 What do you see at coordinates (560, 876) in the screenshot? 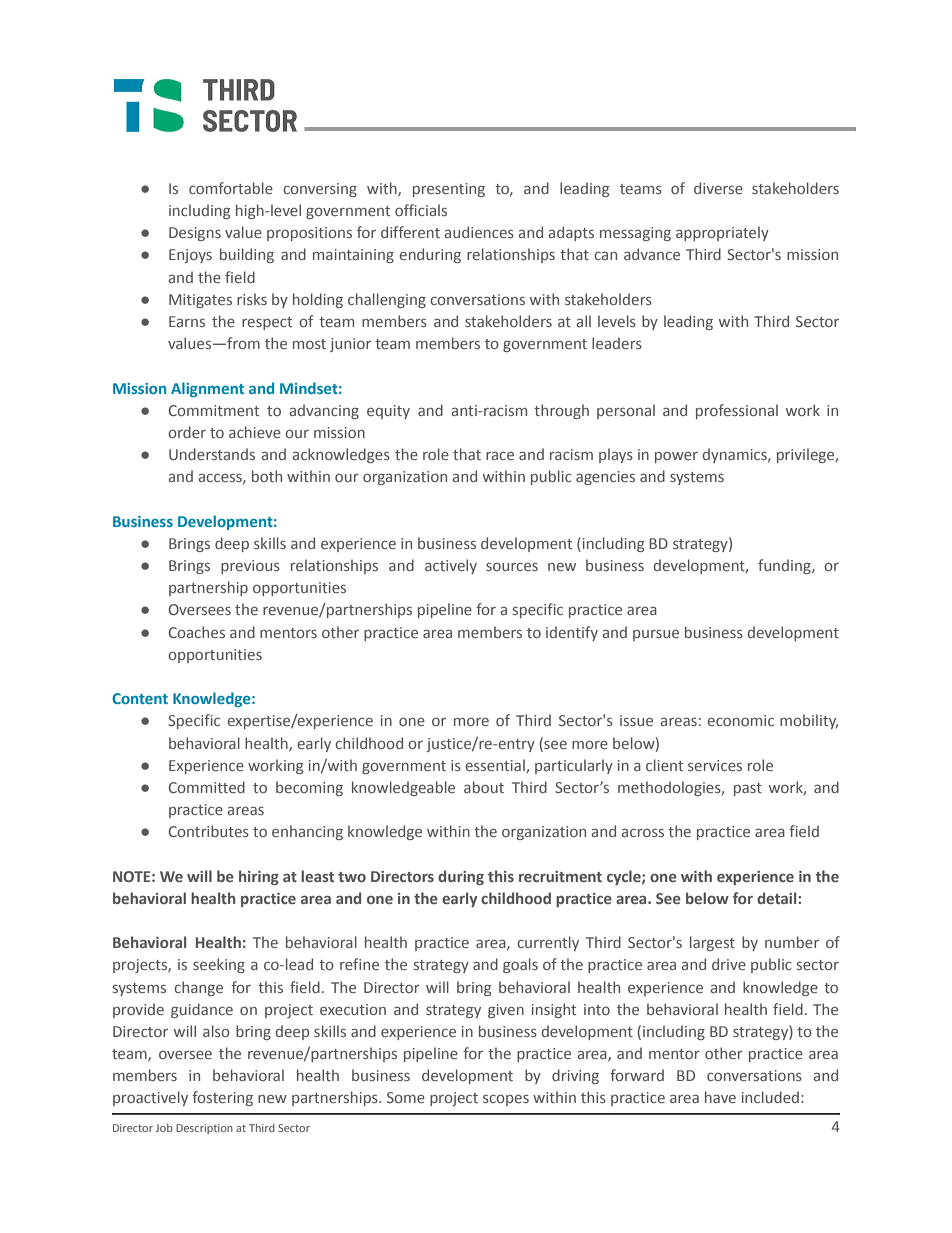
I see `recruitment` at bounding box center [560, 876].
